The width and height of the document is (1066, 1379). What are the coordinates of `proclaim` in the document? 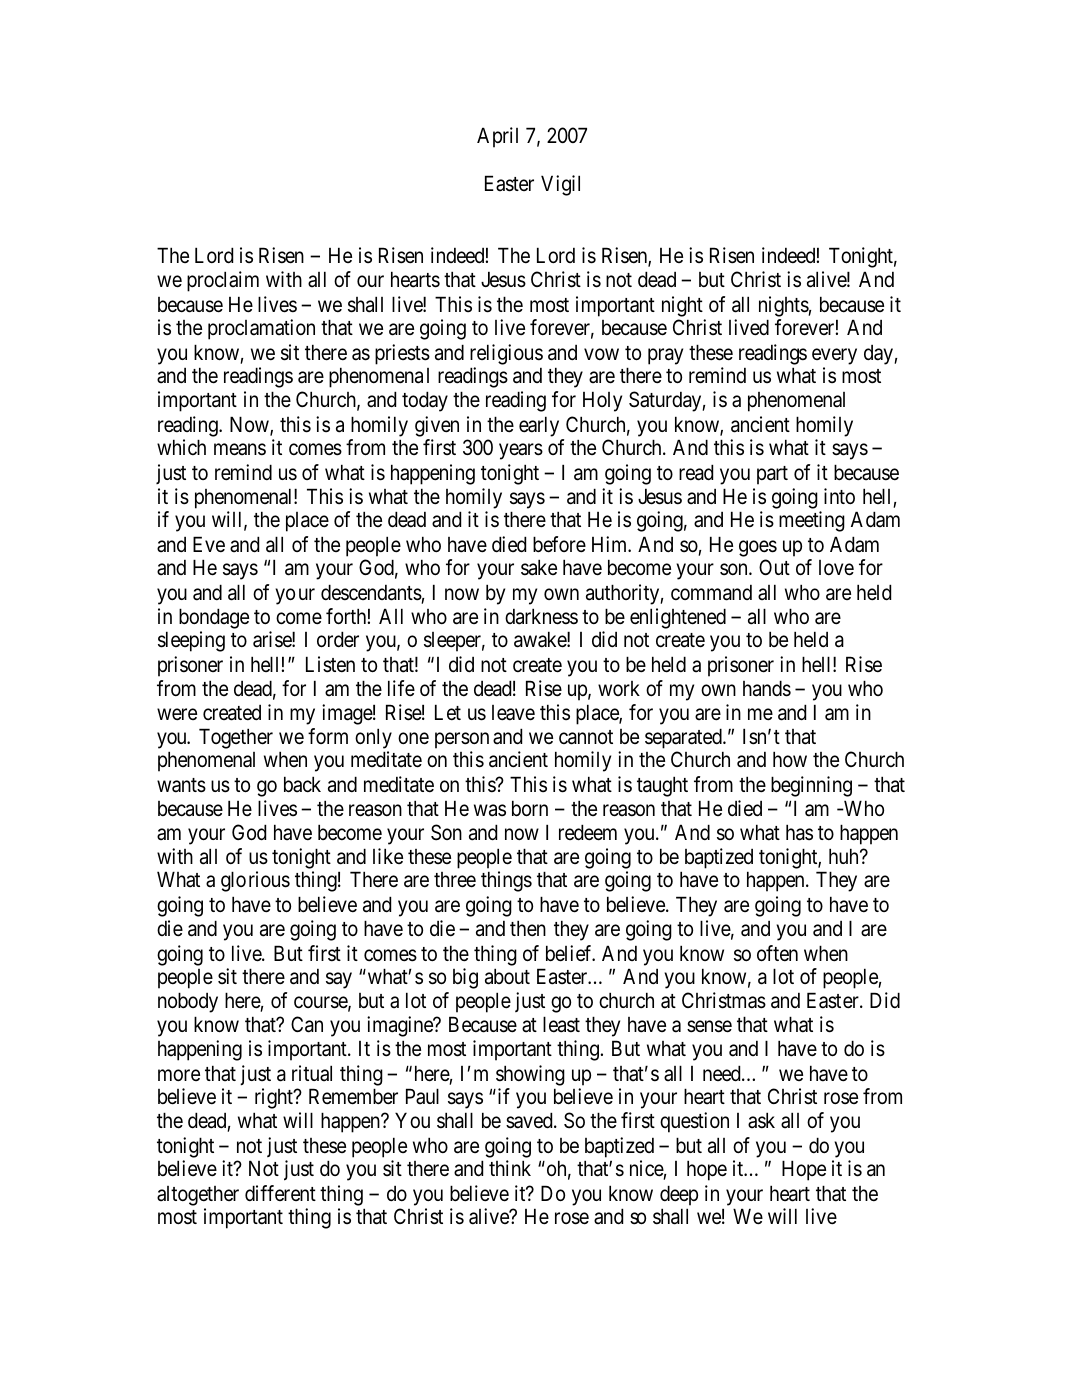 It's located at (223, 281).
